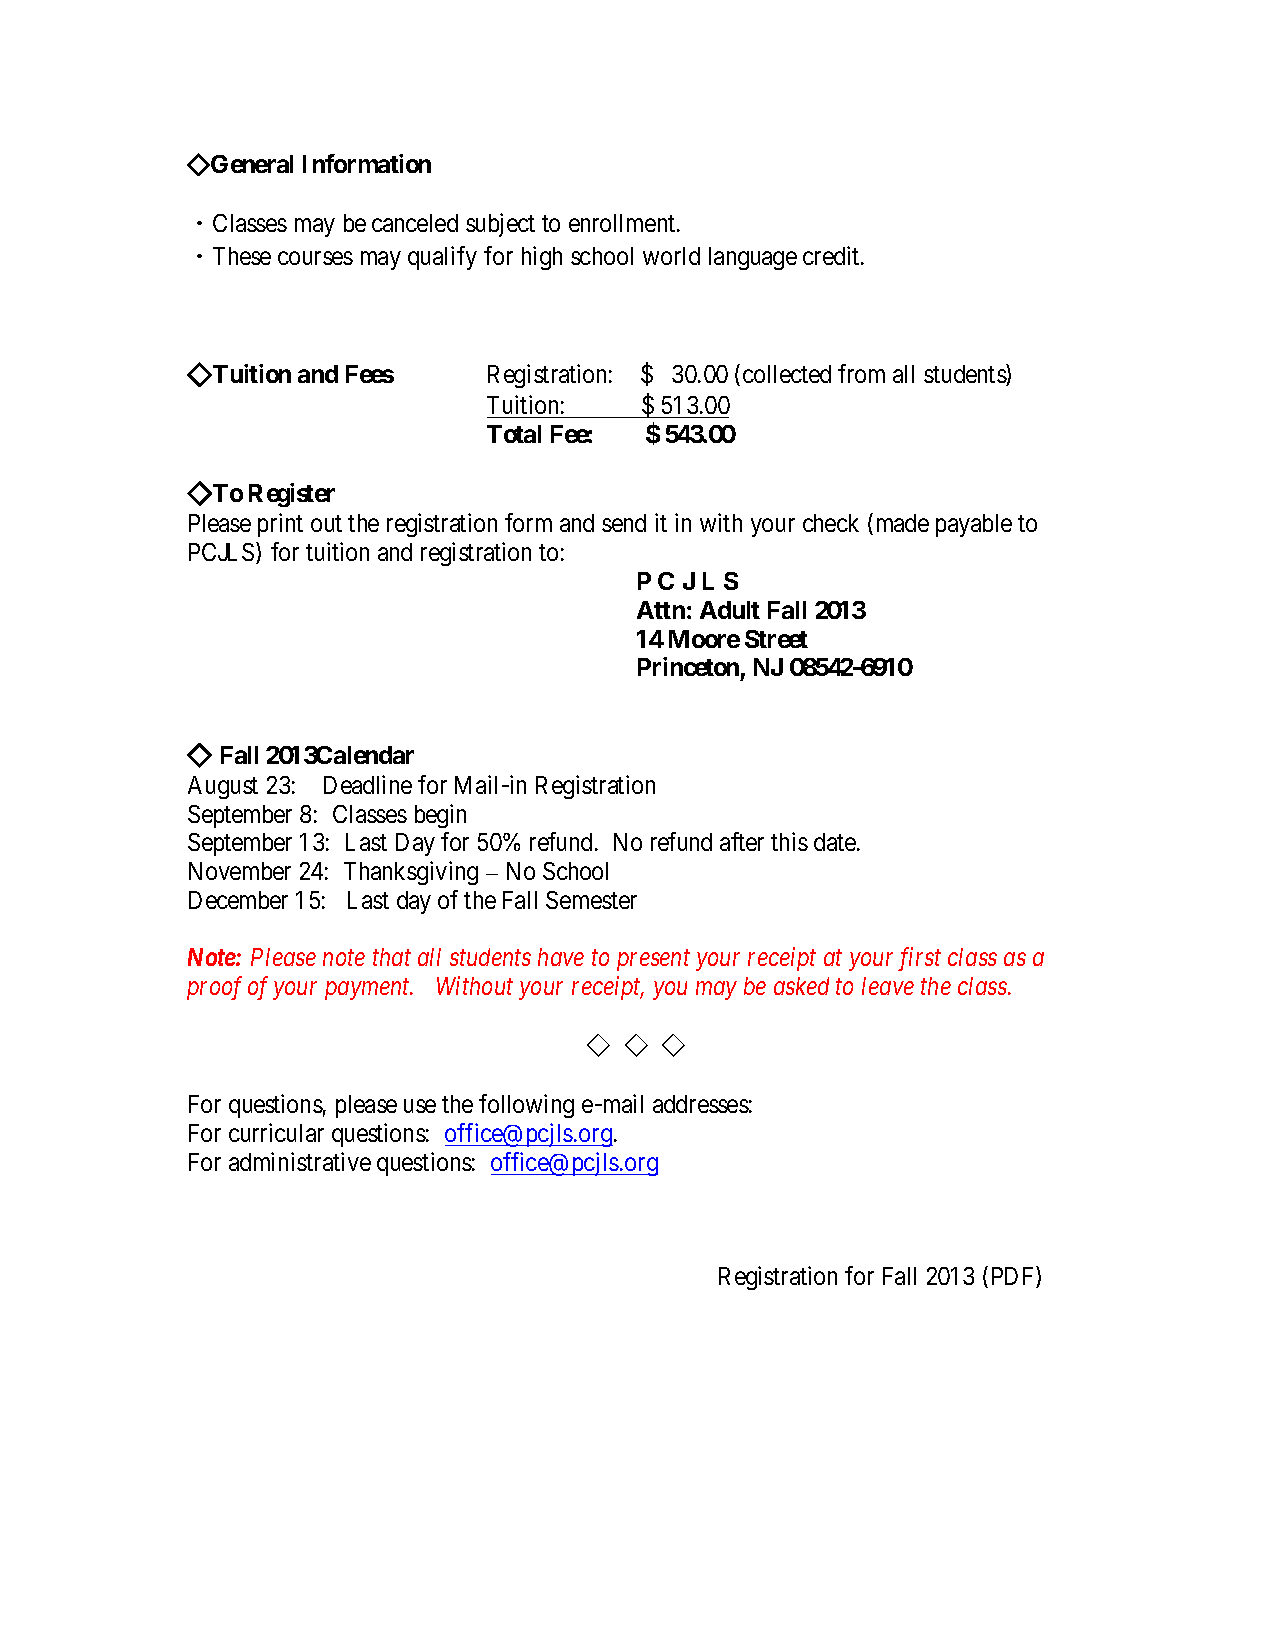 The image size is (1272, 1646). I want to click on leave, so click(888, 986).
